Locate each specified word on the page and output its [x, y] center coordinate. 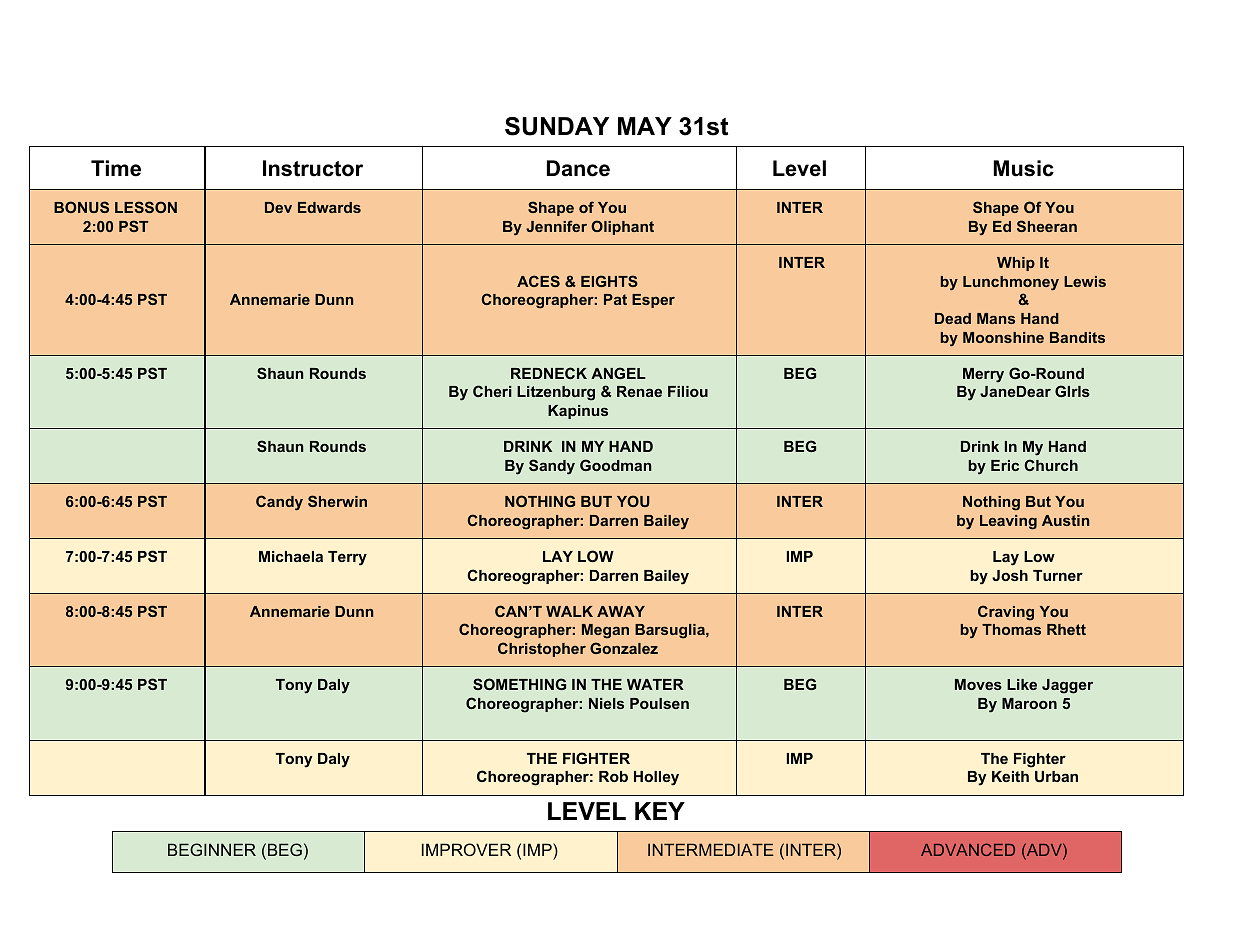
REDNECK [549, 373]
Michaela [291, 556]
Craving [1006, 613]
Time [116, 168]
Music [1023, 168]
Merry [983, 375]
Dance [578, 168]
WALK [569, 611]
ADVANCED [968, 849]
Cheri [492, 391]
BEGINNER [212, 849]
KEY [660, 811]
